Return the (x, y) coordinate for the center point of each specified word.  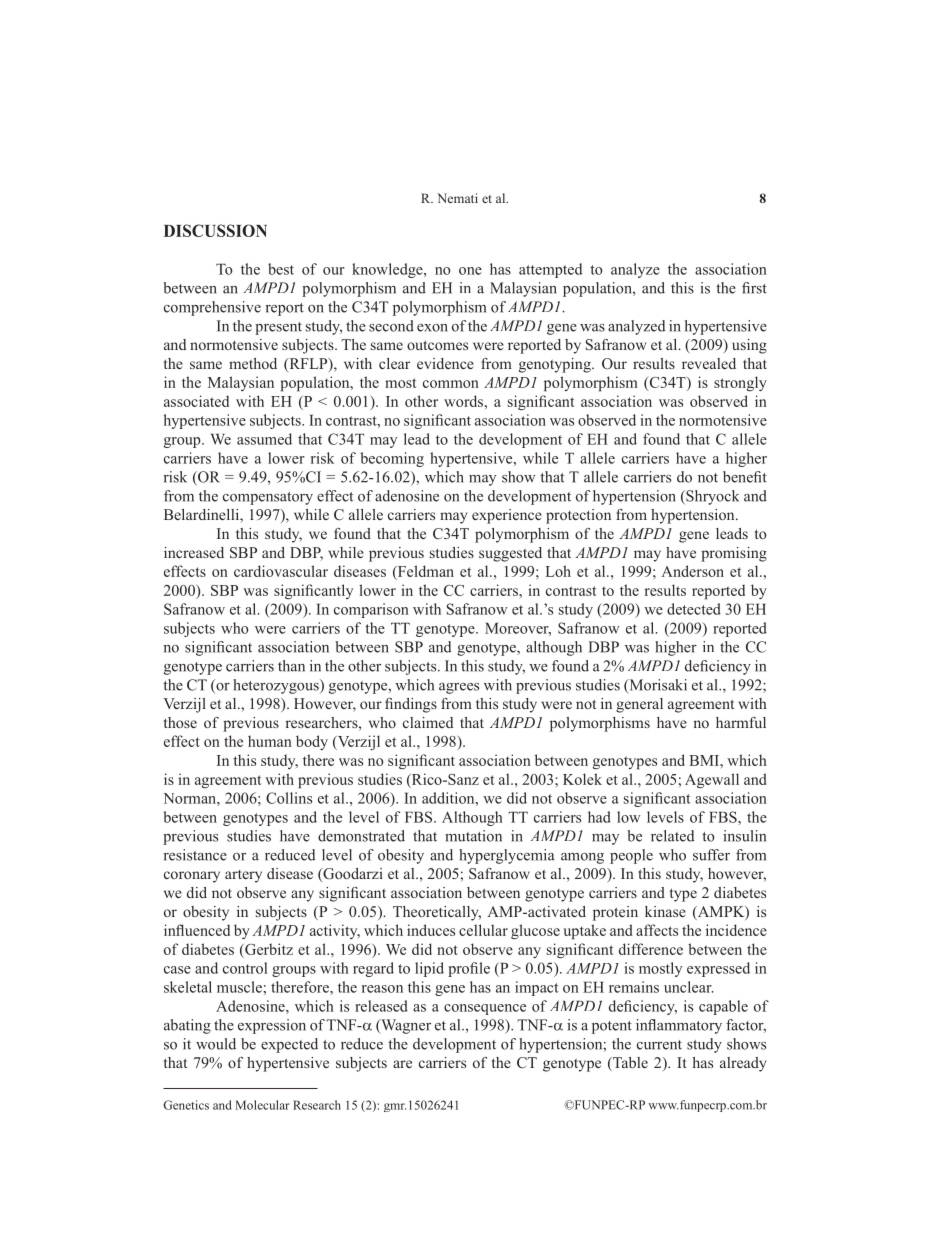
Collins (289, 798)
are (402, 1064)
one (470, 271)
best (281, 269)
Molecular (263, 1105)
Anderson (692, 571)
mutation (473, 836)
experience (507, 516)
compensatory (268, 498)
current (659, 1045)
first (754, 288)
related (672, 836)
